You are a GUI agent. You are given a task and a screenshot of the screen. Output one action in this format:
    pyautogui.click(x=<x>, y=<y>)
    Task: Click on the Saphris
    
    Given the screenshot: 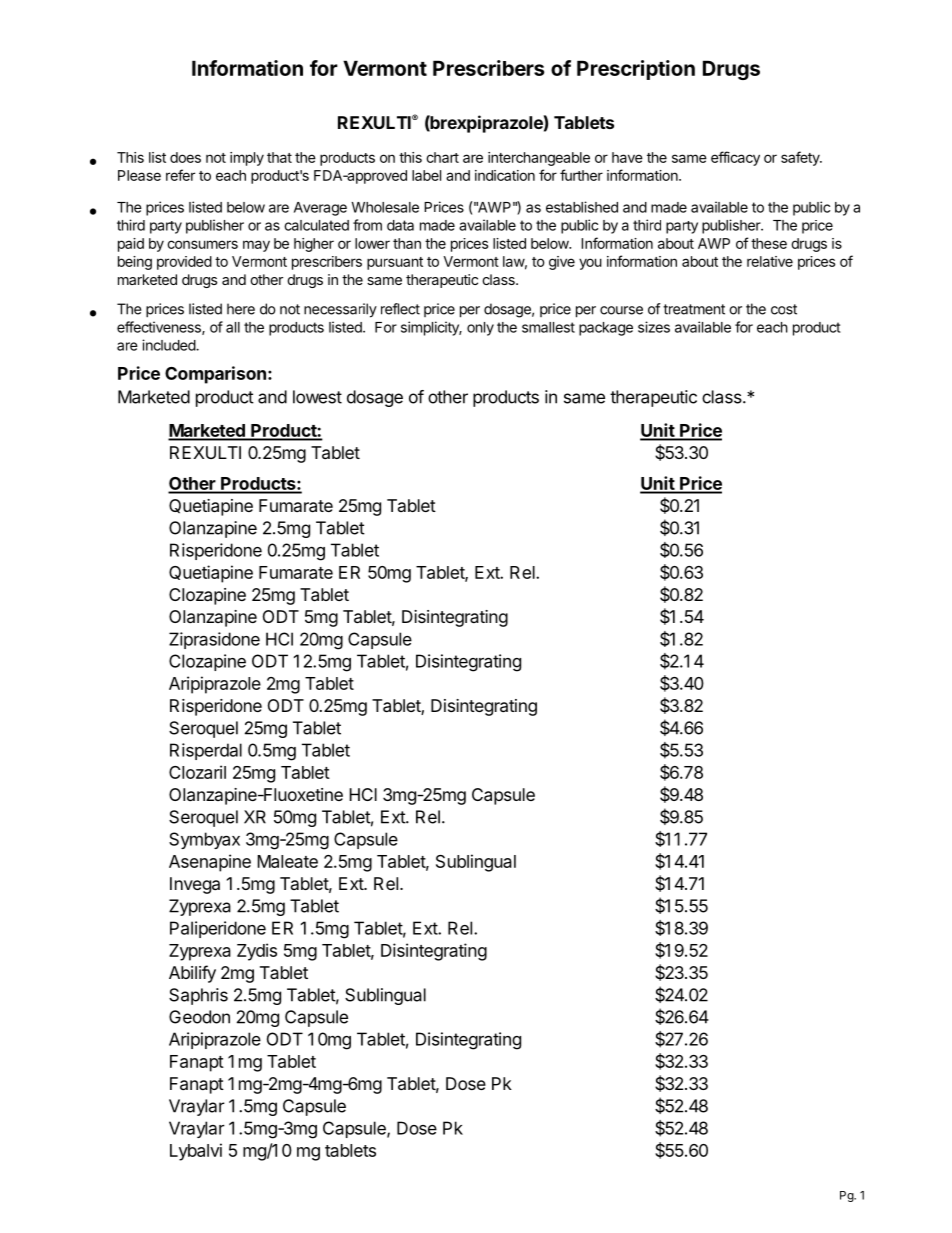 What is the action you would take?
    pyautogui.click(x=198, y=996)
